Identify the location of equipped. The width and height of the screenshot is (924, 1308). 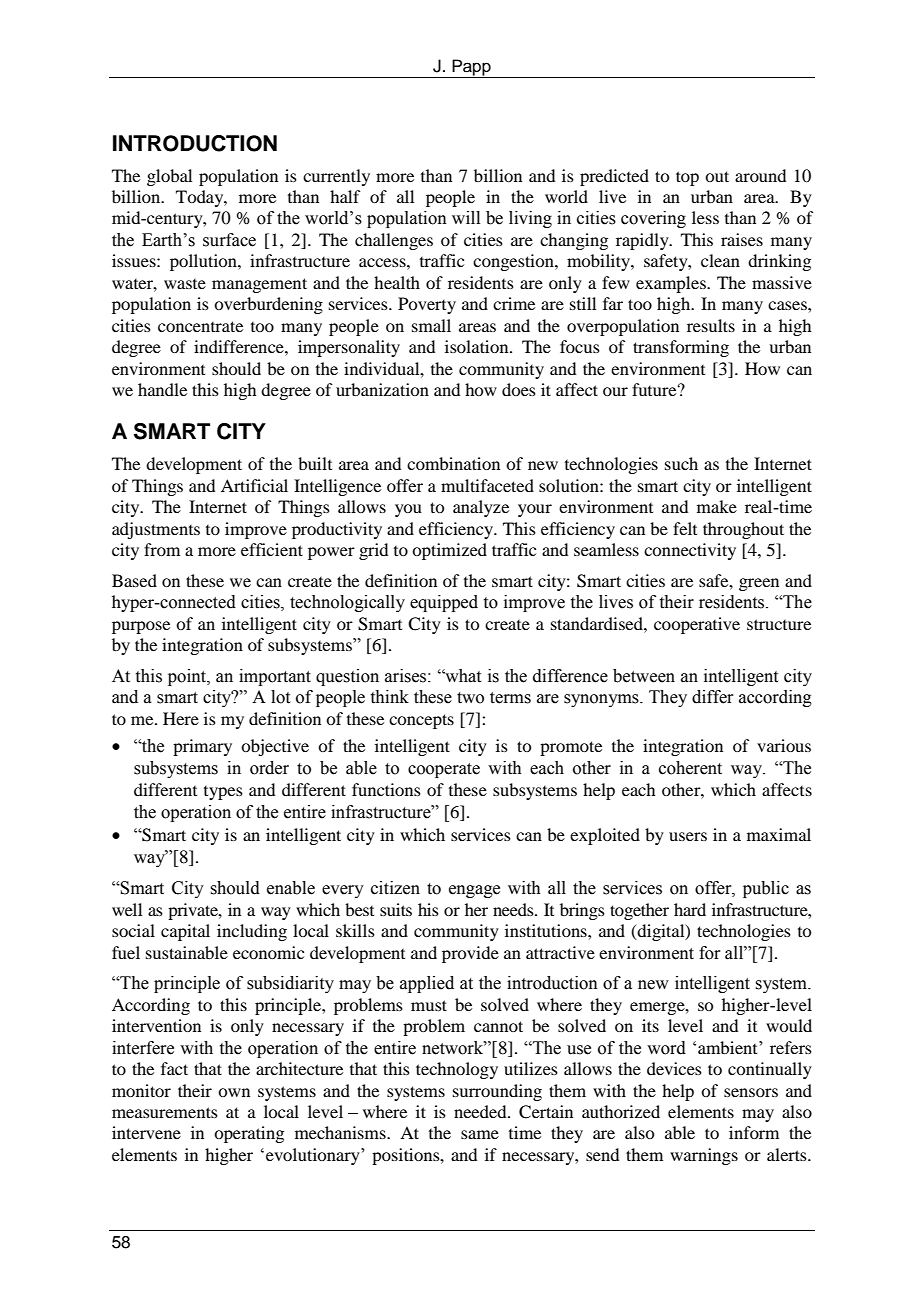
(444, 603).
